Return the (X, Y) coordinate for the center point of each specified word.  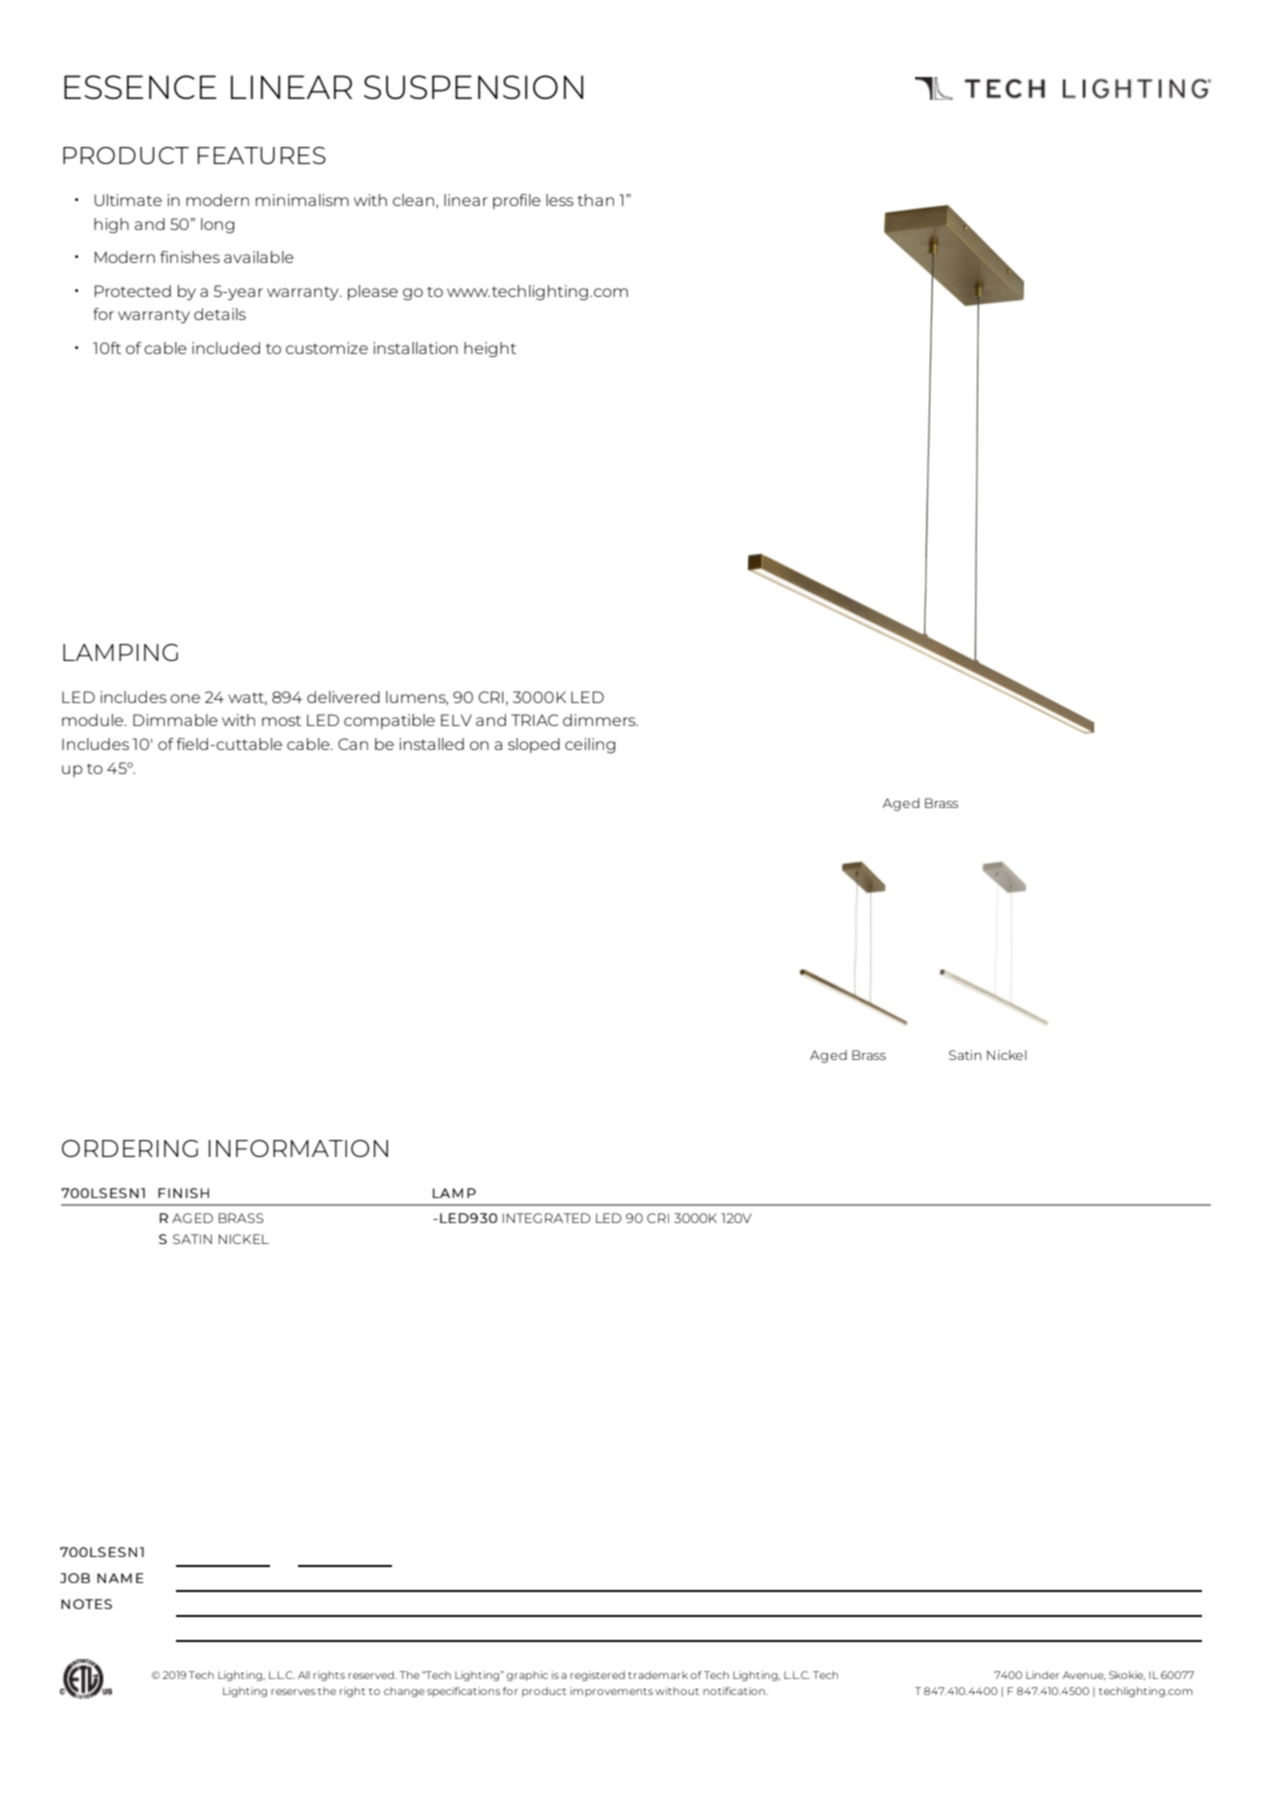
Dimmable (175, 720)
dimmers (600, 720)
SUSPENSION (473, 87)
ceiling (590, 745)
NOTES (86, 1604)
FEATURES (262, 155)
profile (517, 201)
